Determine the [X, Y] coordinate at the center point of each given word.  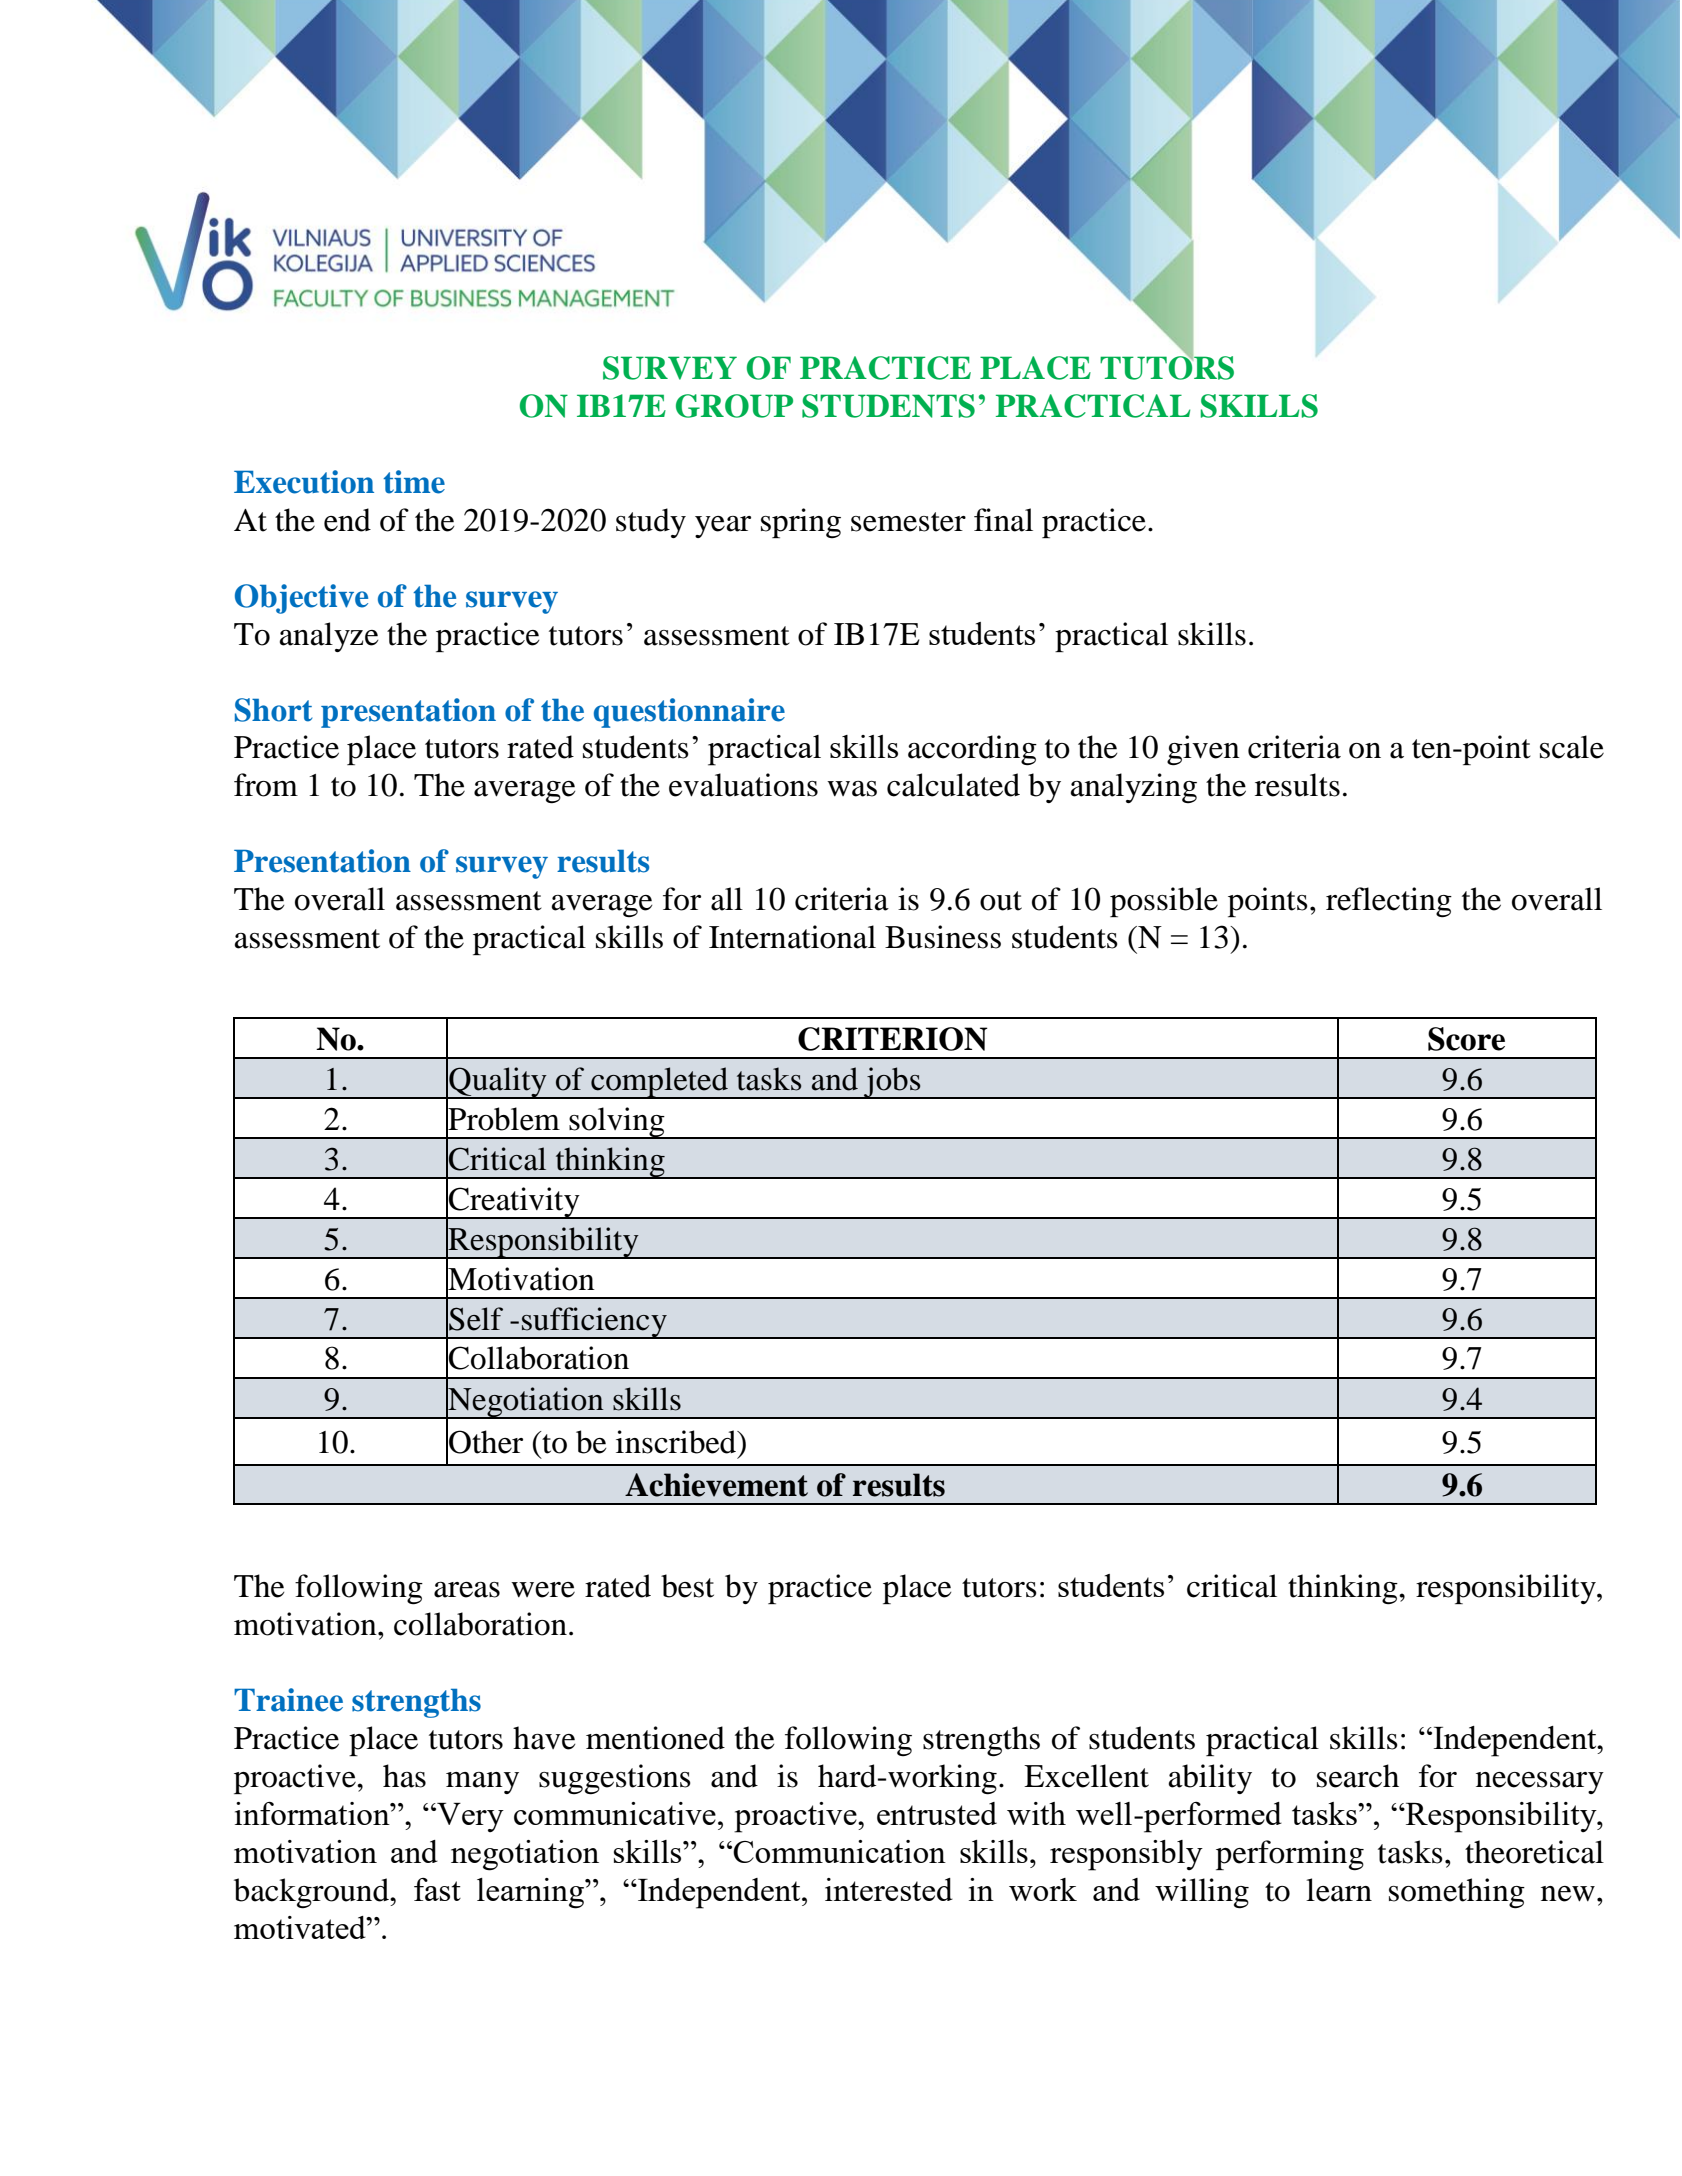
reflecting [1389, 902]
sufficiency [594, 1323]
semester [908, 522]
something [1457, 1893]
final [1003, 520]
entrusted [937, 1813]
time [414, 482]
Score [1466, 1039]
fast [437, 1889]
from [266, 785]
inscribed [677, 1442]
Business [943, 937]
